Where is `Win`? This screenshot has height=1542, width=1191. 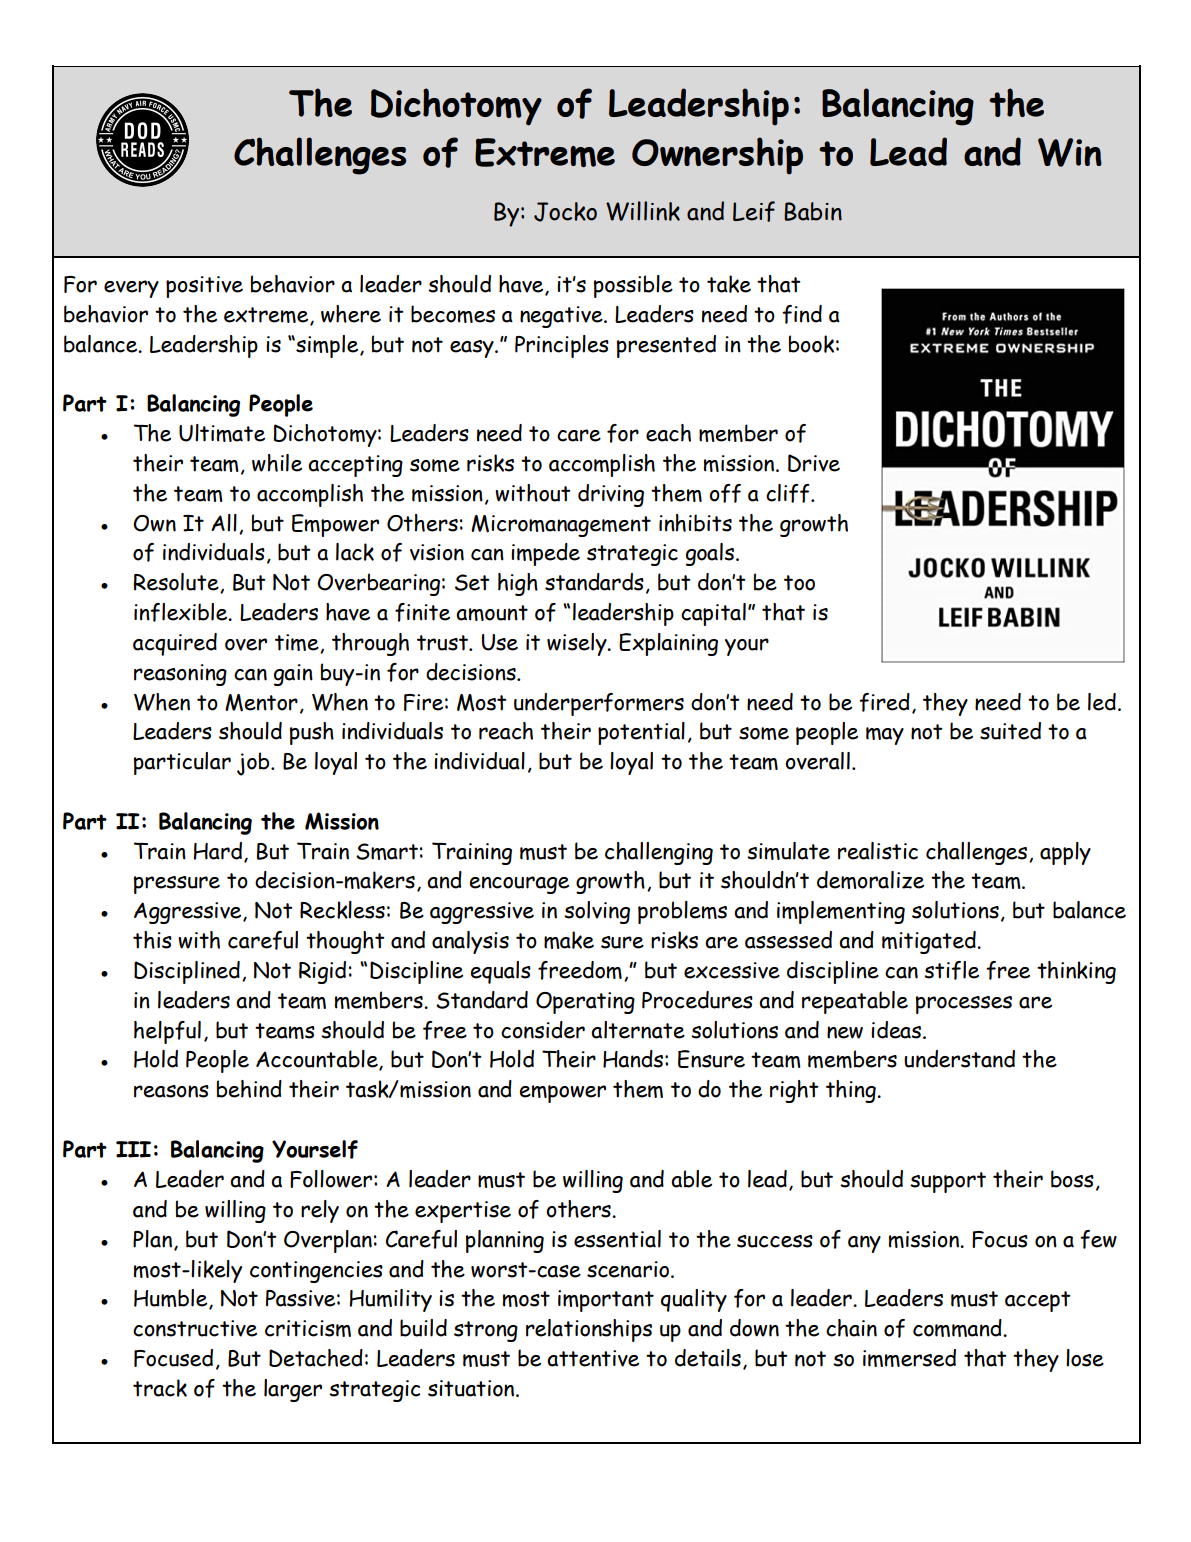 Win is located at coordinates (1070, 152).
